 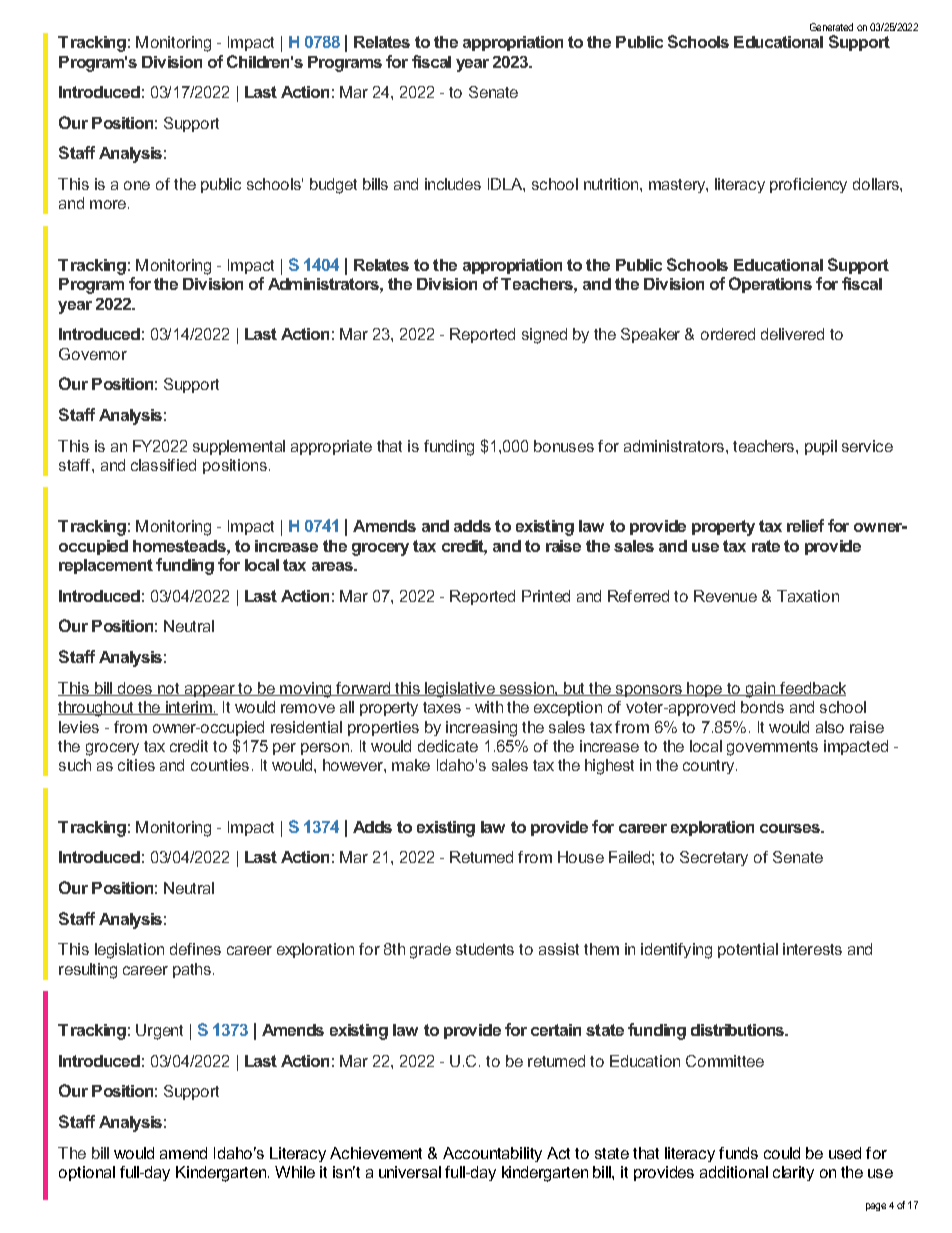 I want to click on includes, so click(x=453, y=184).
